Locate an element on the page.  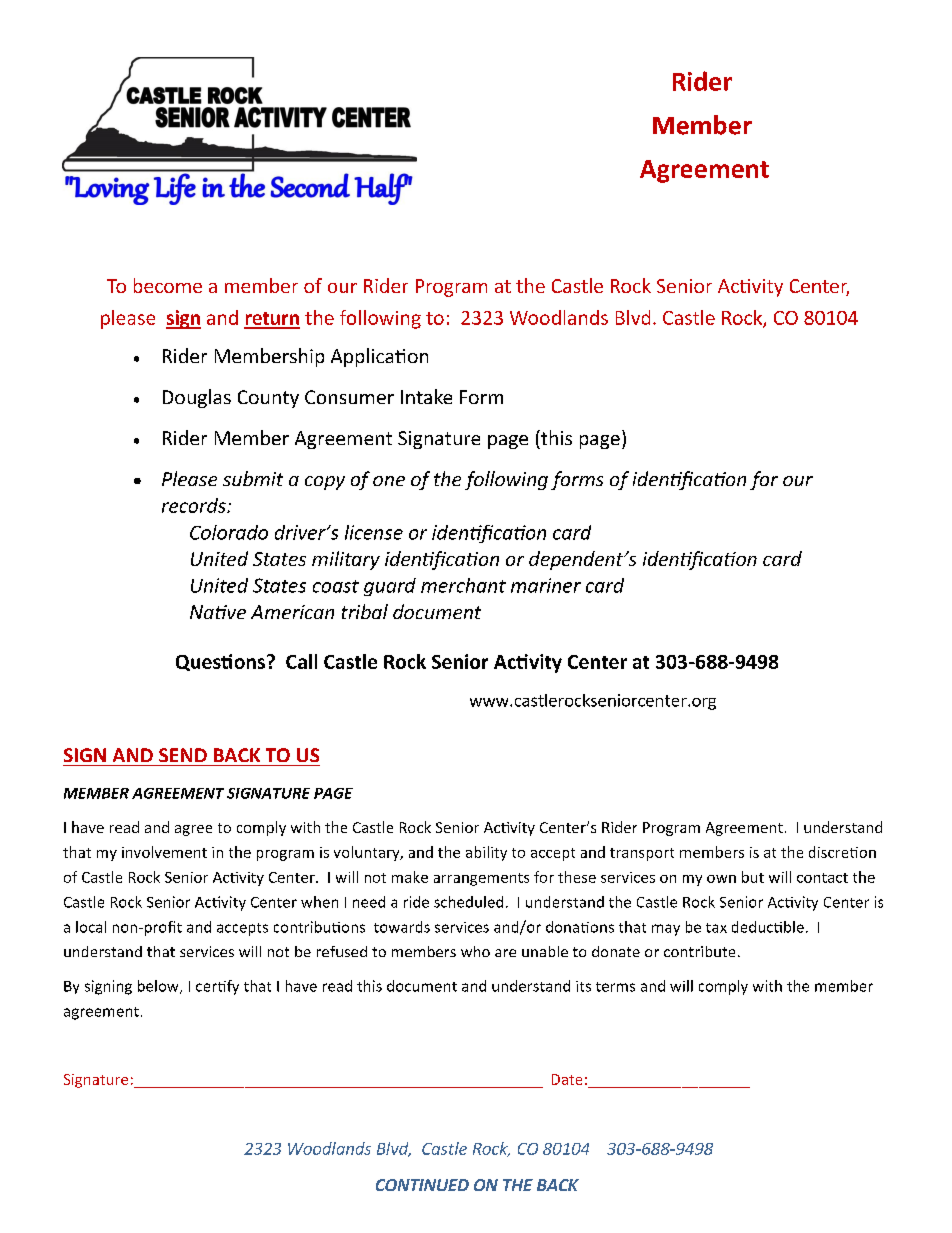
discretion is located at coordinates (842, 852).
